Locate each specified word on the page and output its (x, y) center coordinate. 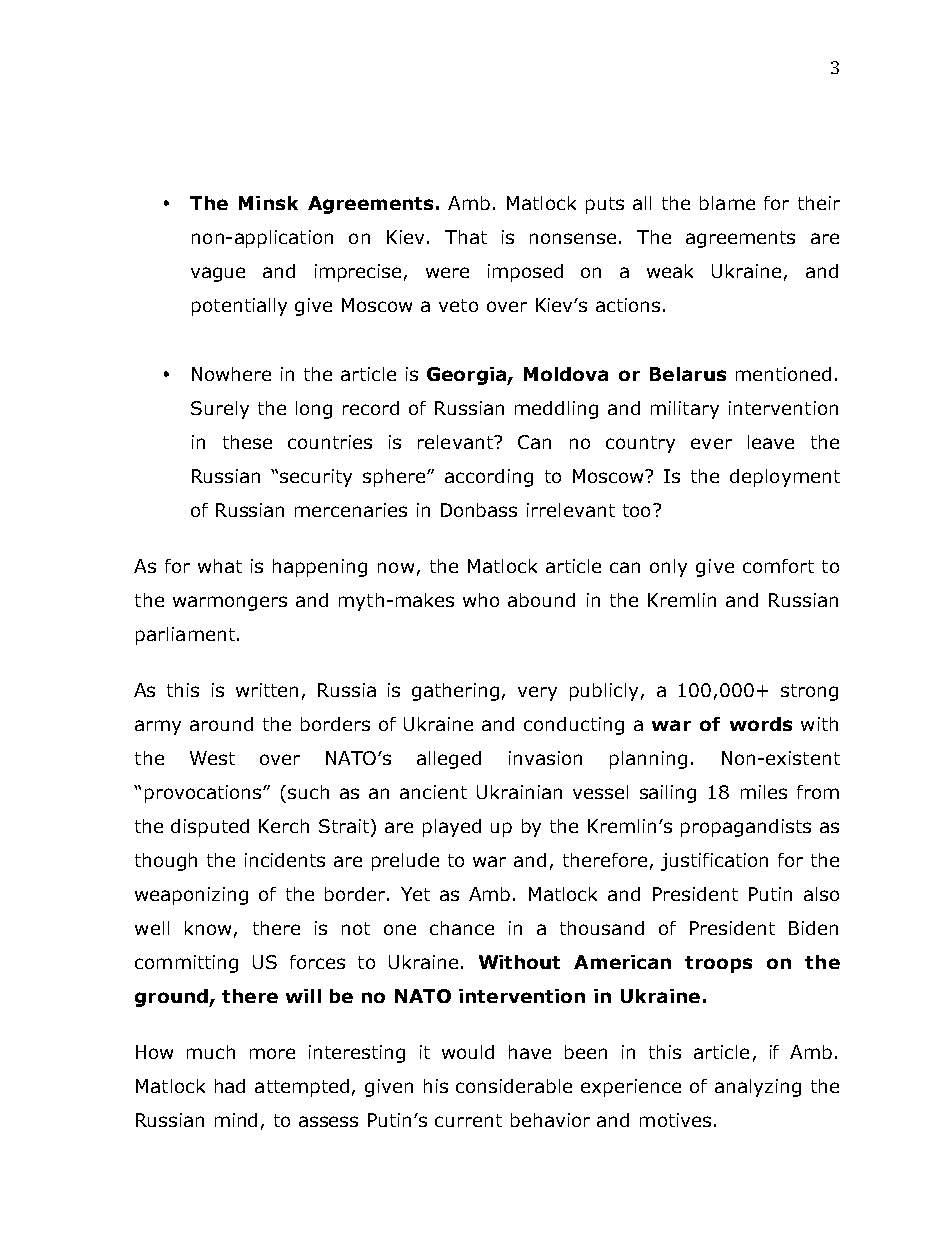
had (230, 1086)
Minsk (268, 203)
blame (727, 203)
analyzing (758, 1088)
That (466, 237)
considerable (514, 1086)
